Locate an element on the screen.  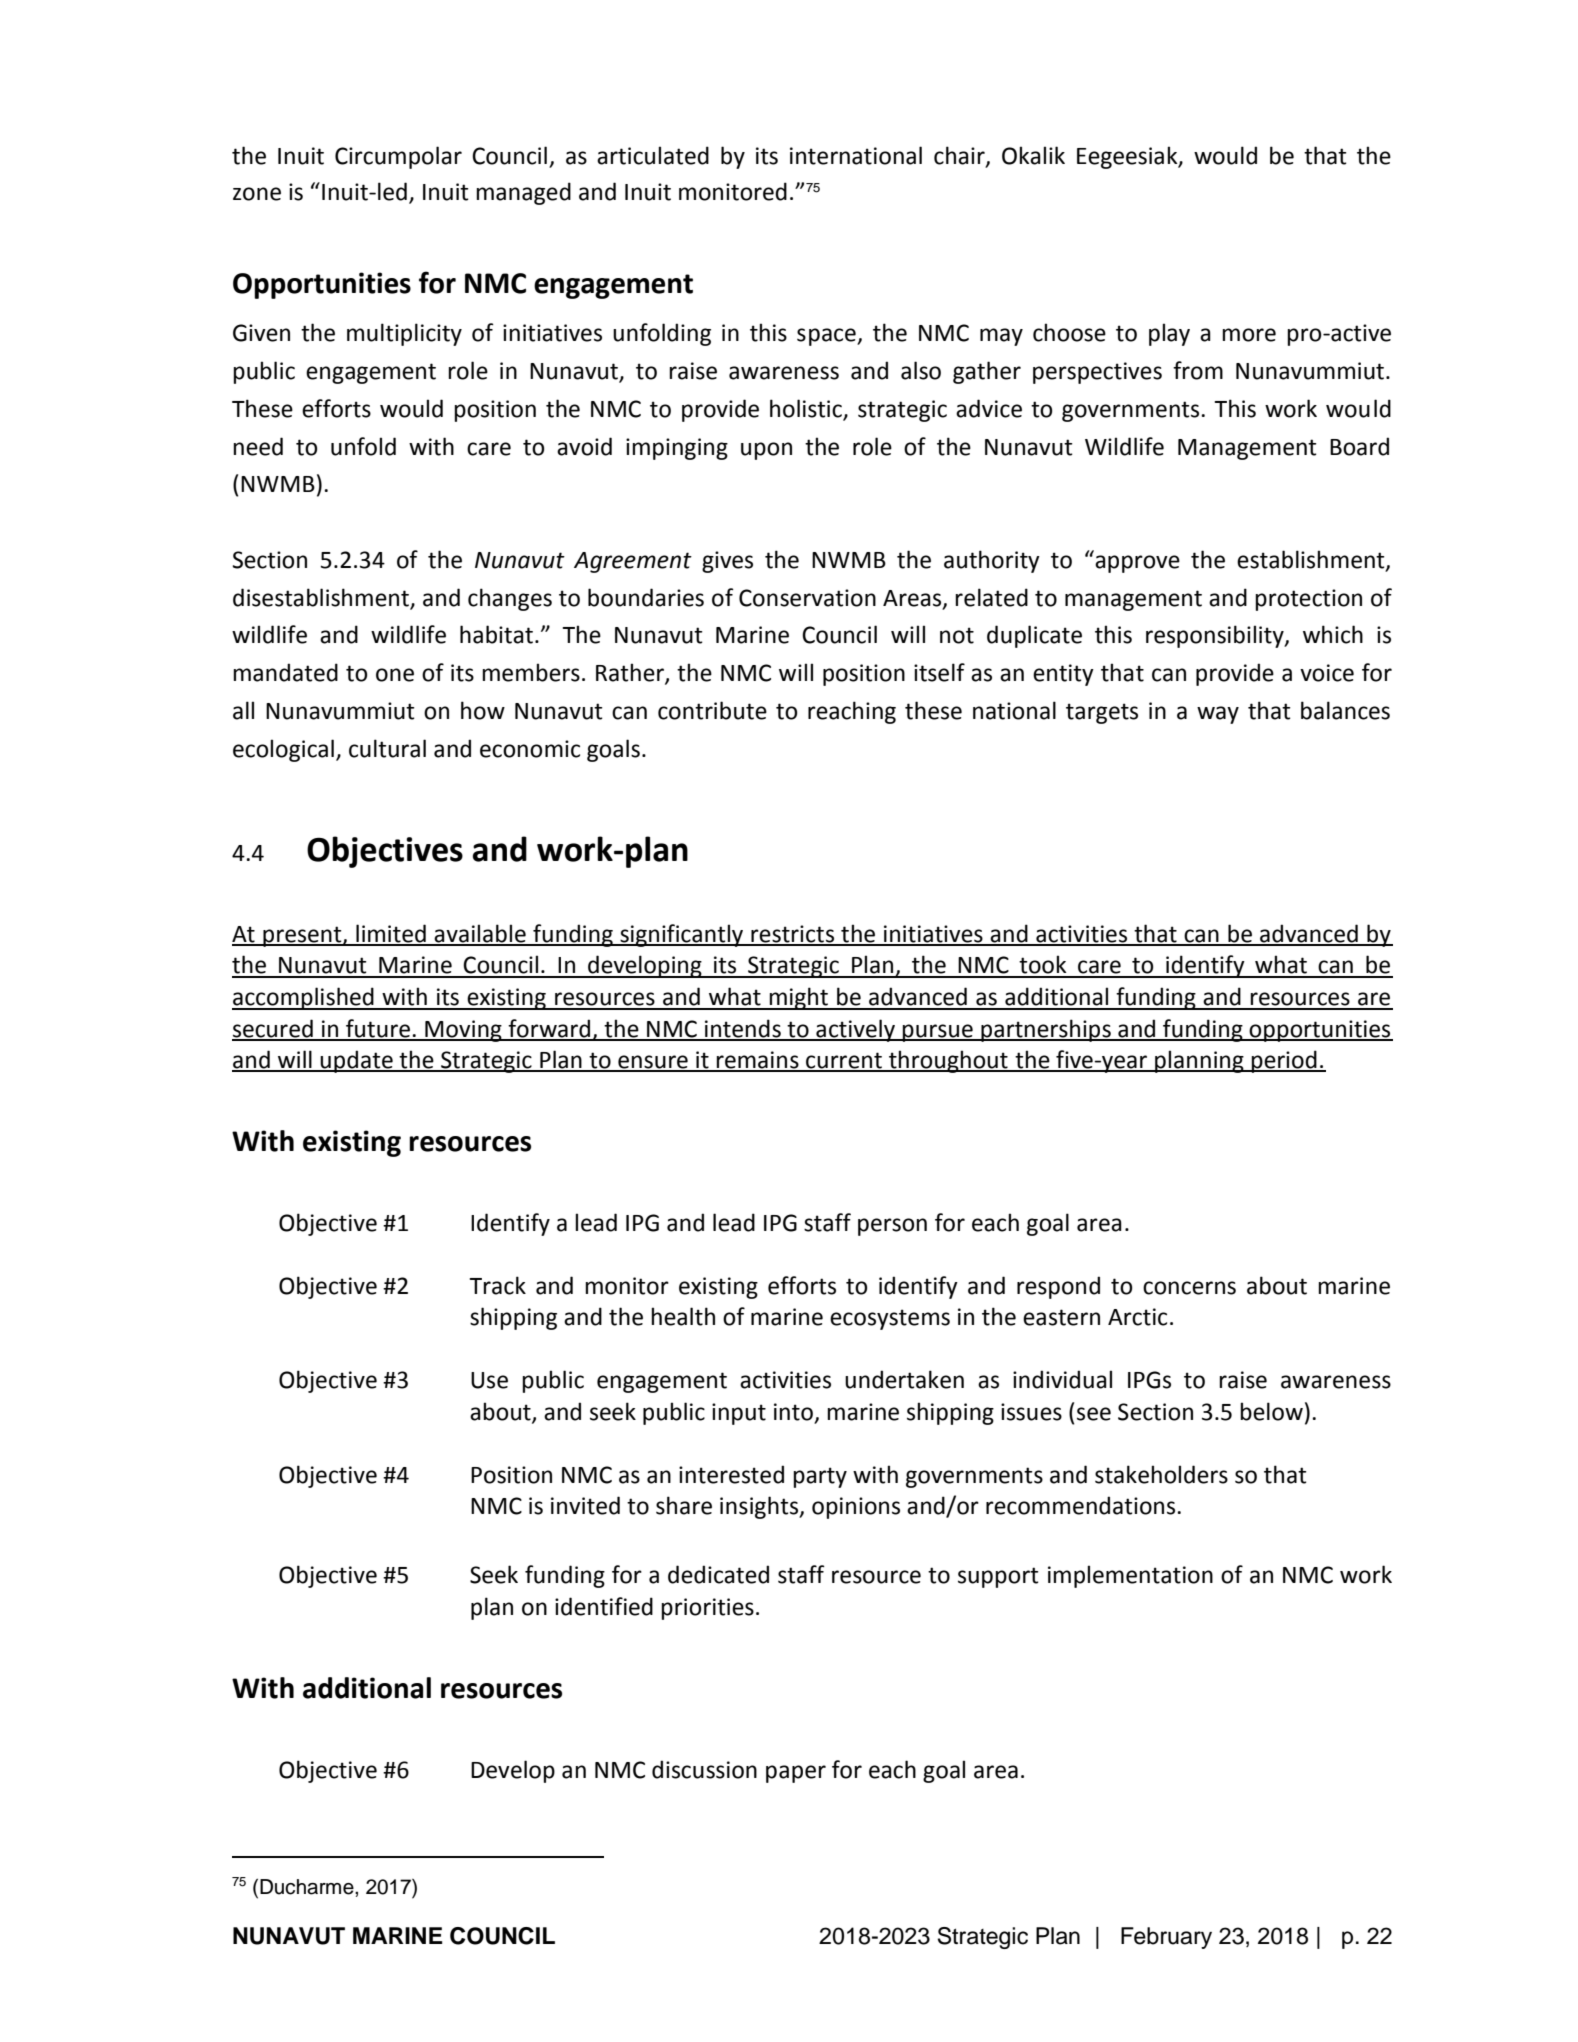
period is located at coordinates (1284, 1061).
